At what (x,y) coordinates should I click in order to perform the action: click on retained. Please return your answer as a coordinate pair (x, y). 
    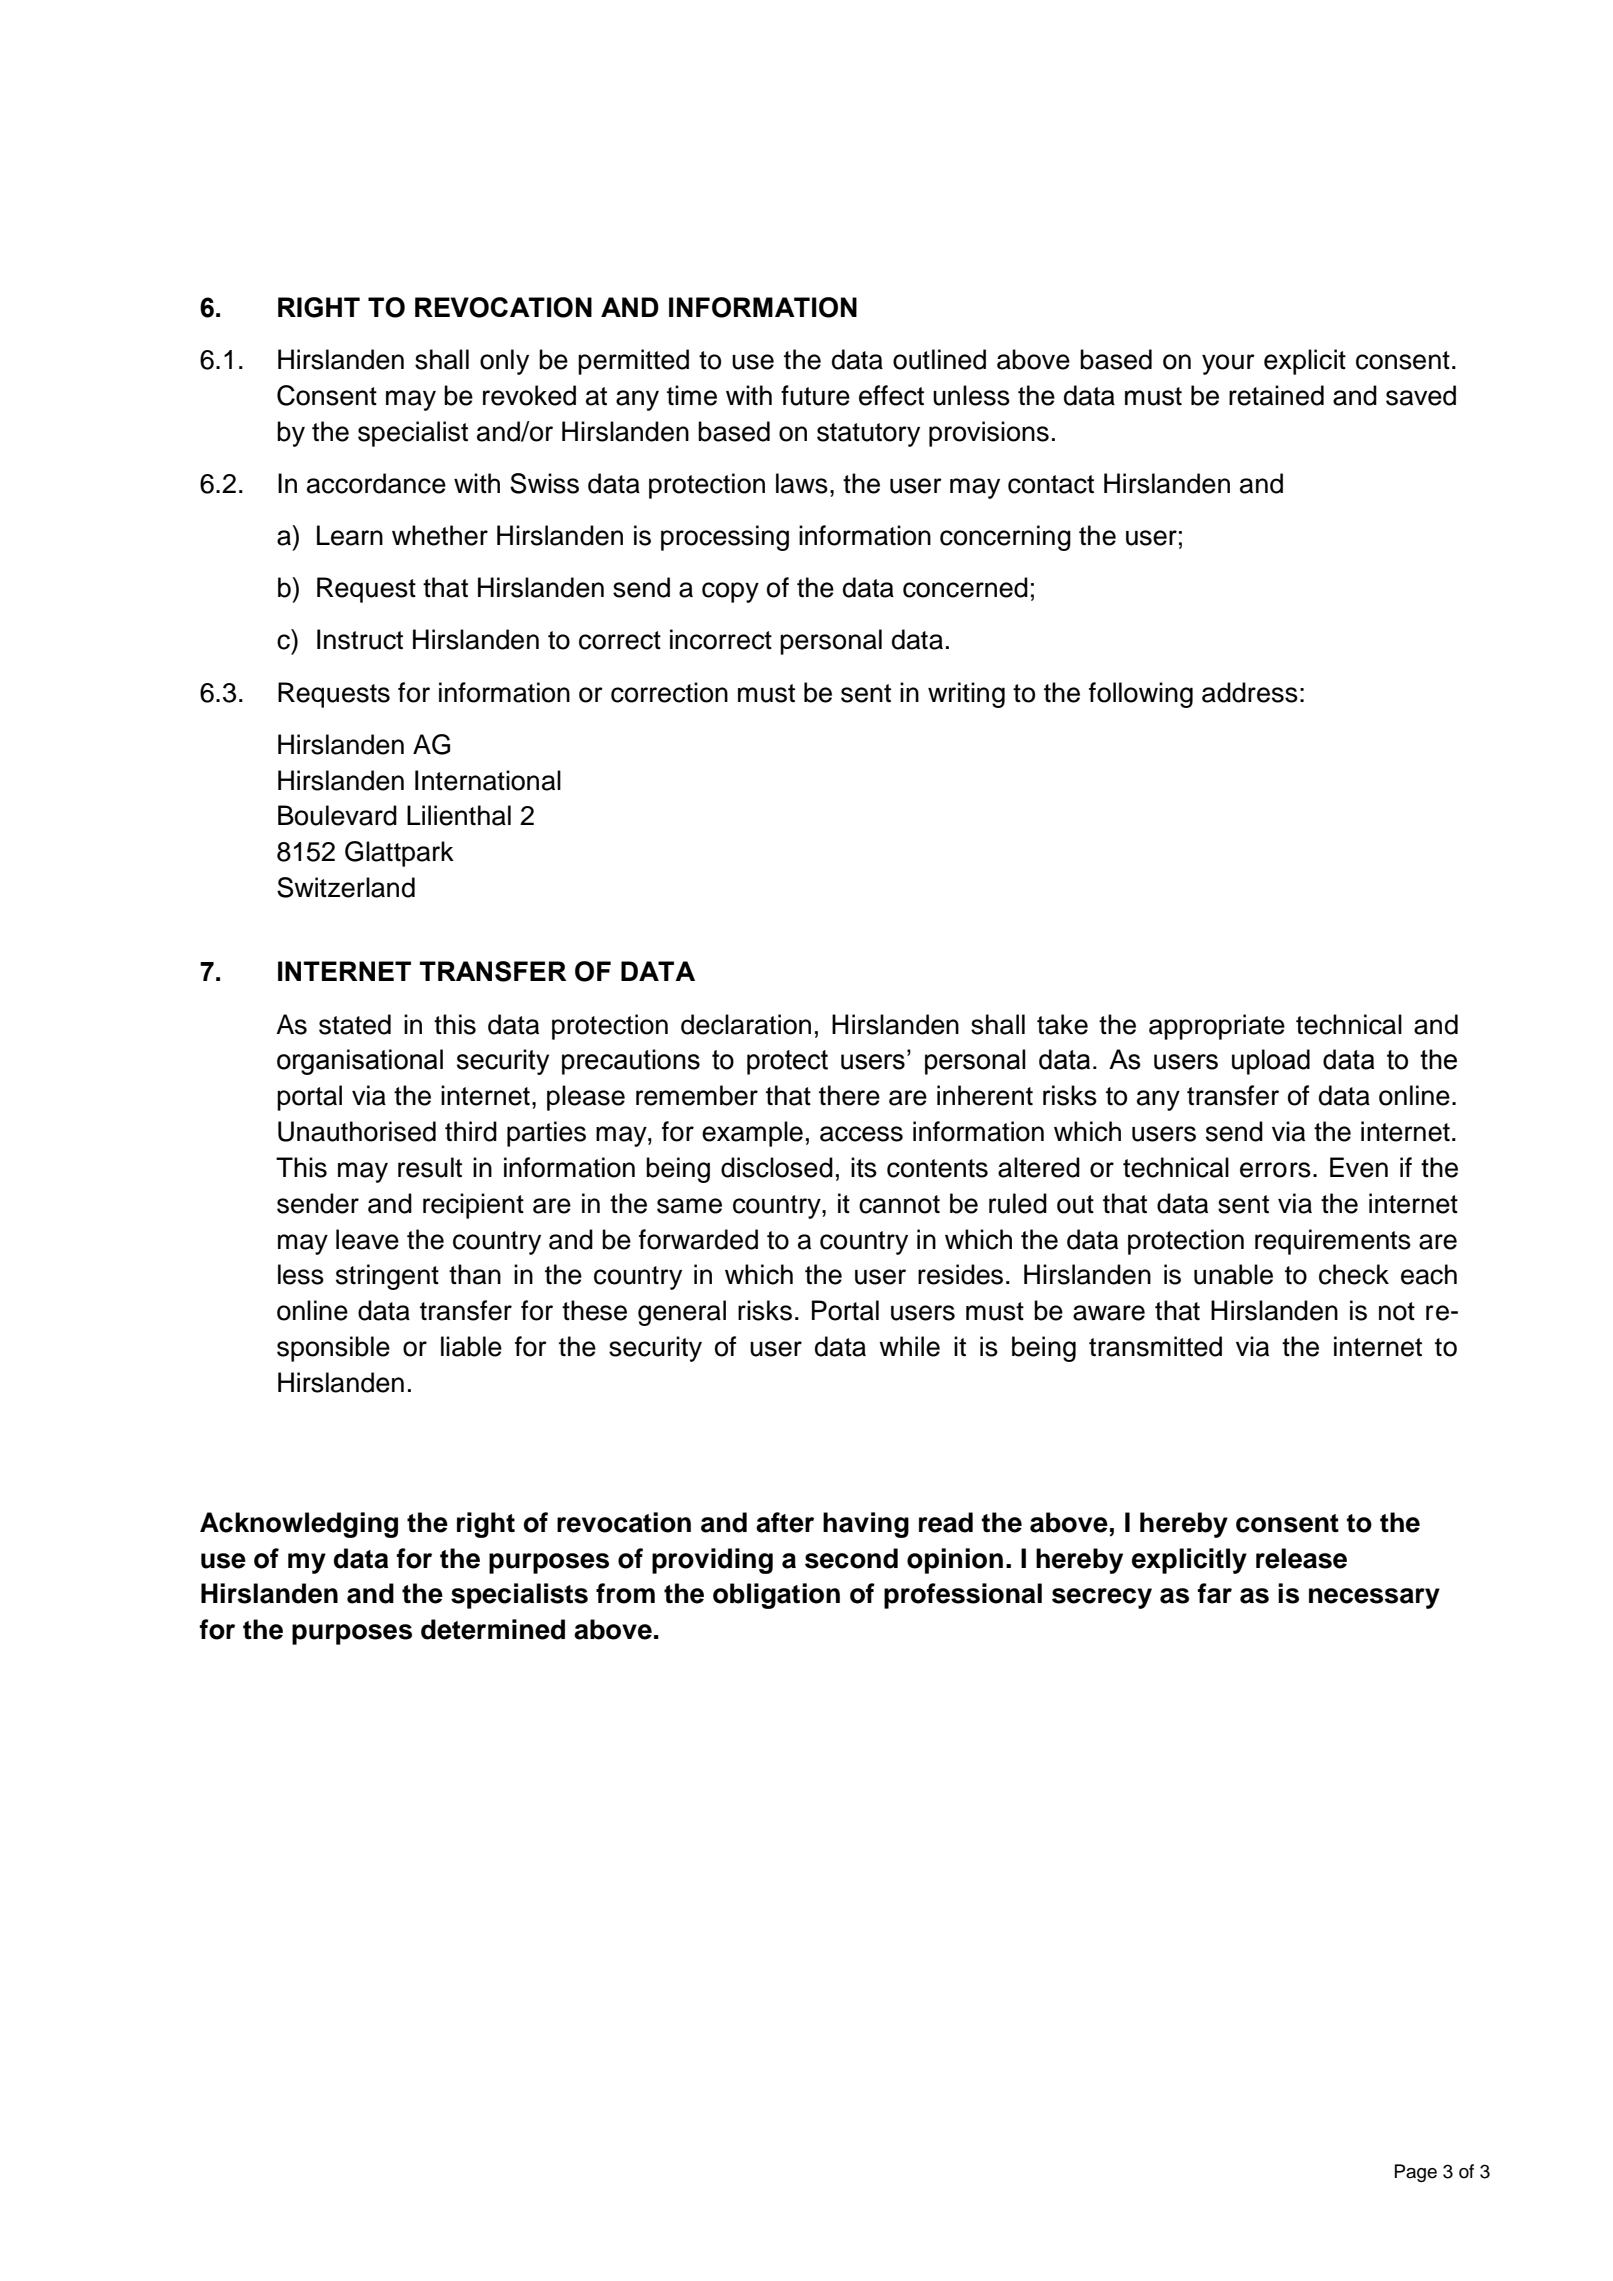
    Looking at the image, I should click on (1276, 395).
